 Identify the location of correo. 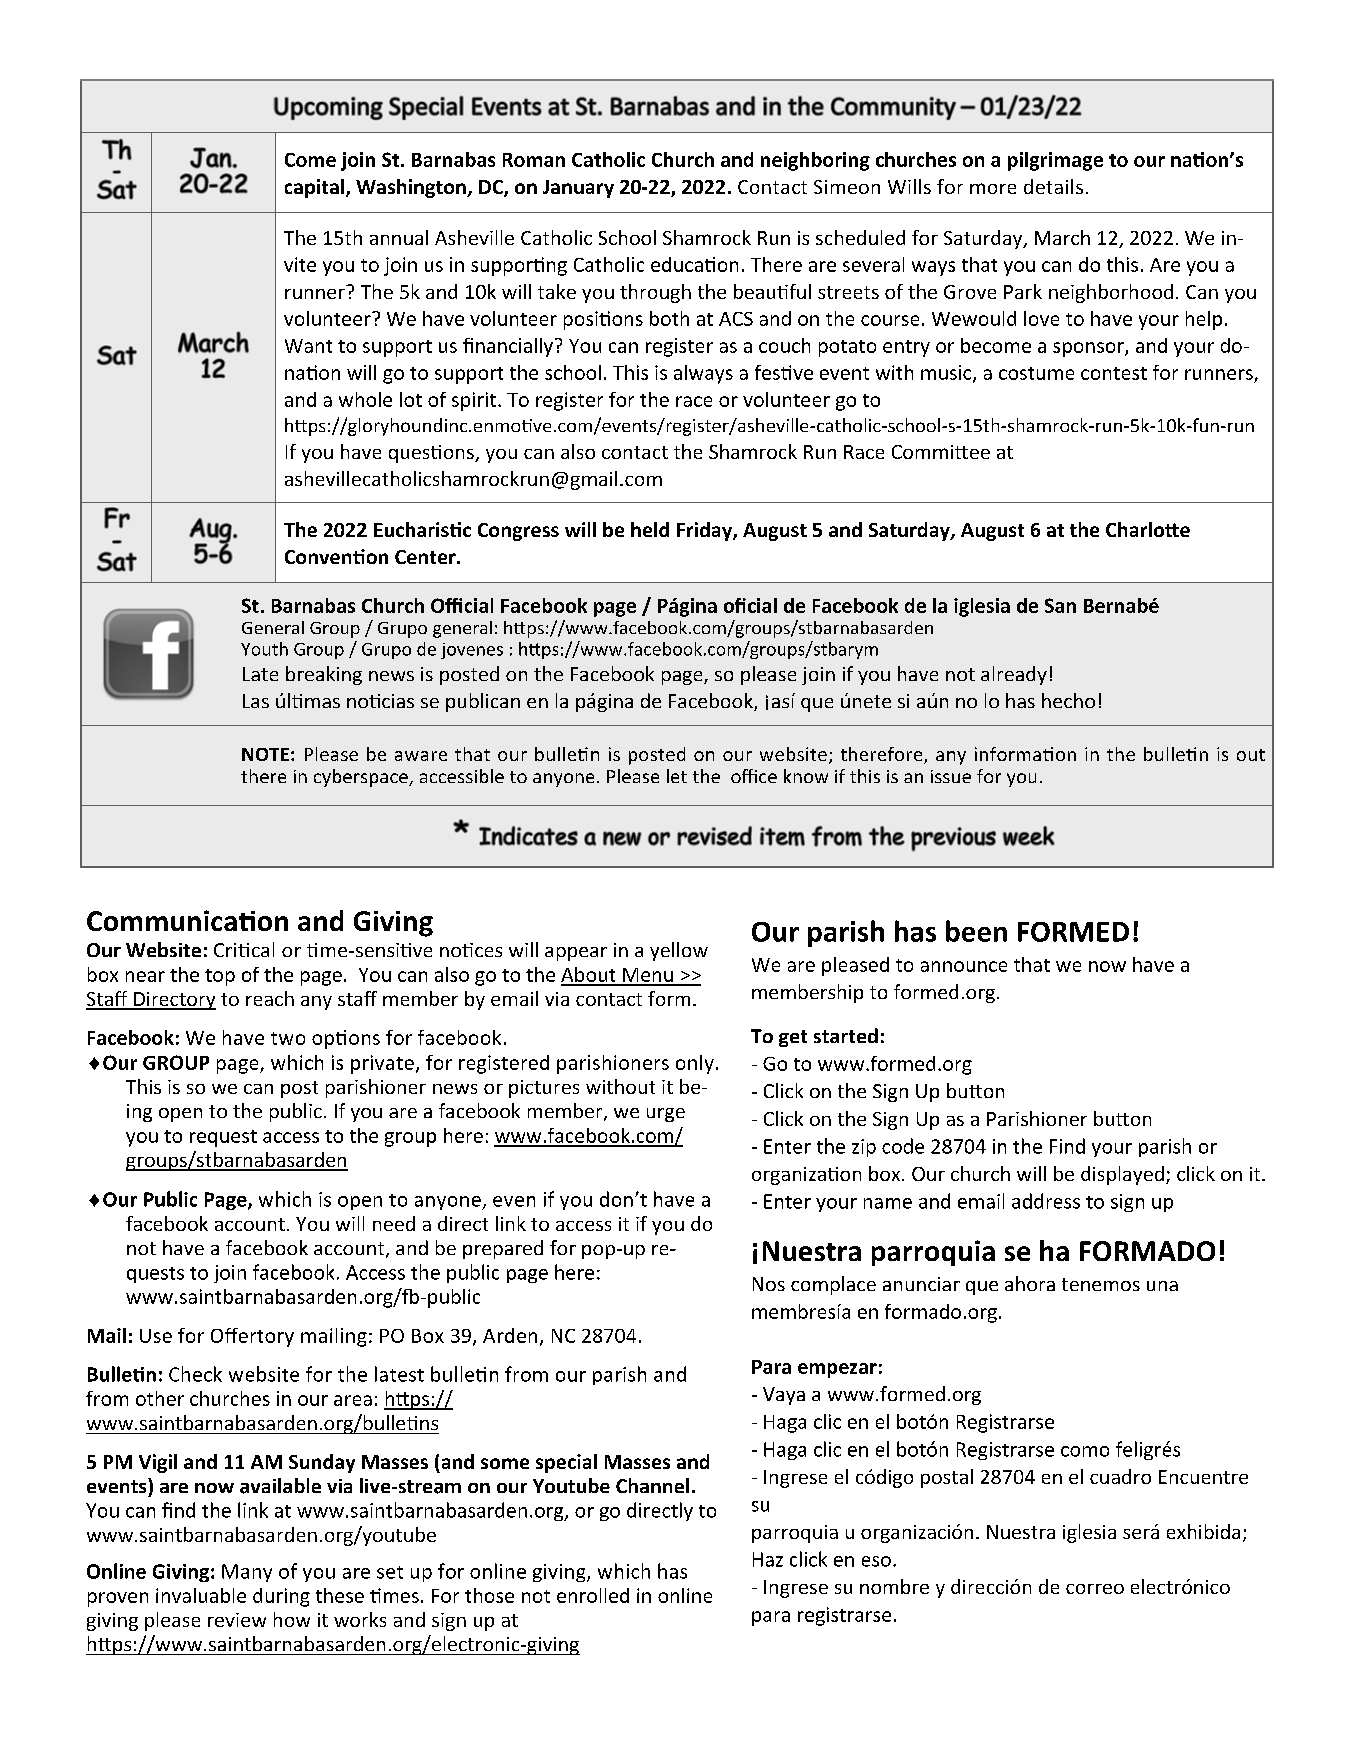
(1095, 1589).
